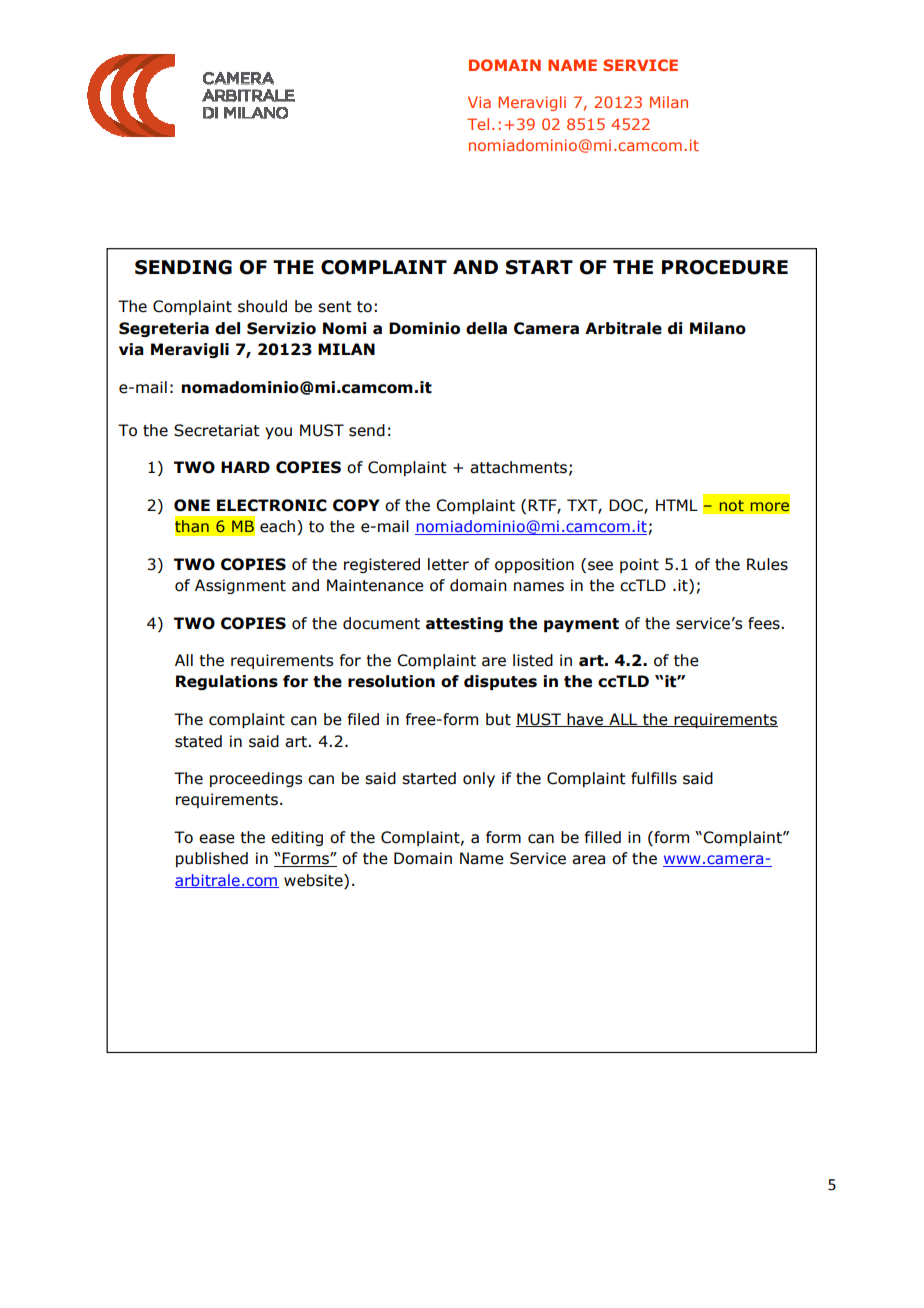 This document has width=924, height=1308. What do you see at coordinates (240, 586) in the document?
I see `Assignment` at bounding box center [240, 586].
